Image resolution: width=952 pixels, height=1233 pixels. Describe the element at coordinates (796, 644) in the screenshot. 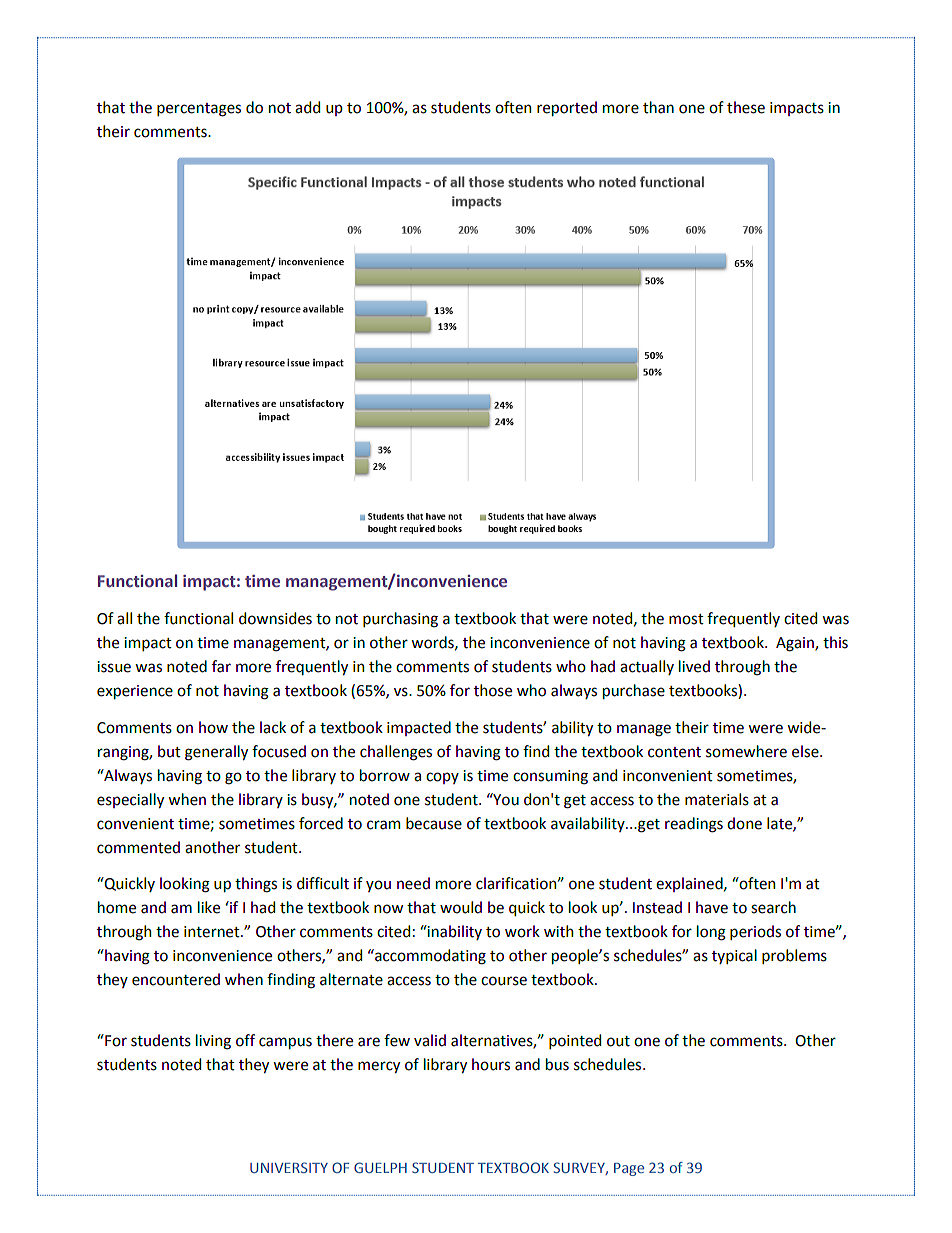

I see `Again` at that location.
